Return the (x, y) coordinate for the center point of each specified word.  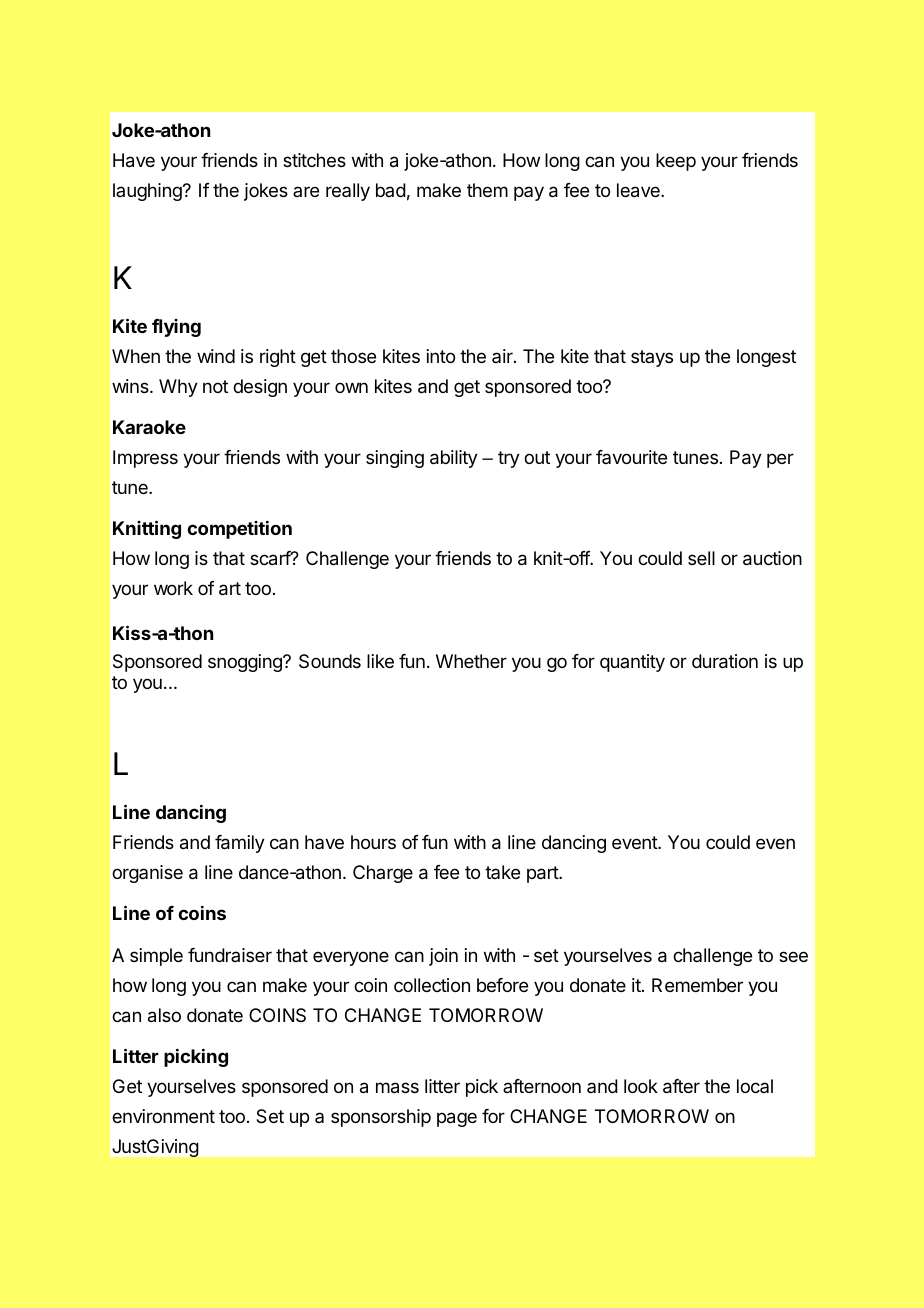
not (215, 386)
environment (163, 1116)
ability (454, 459)
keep (676, 162)
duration (725, 661)
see (793, 956)
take (502, 872)
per (780, 460)
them (487, 190)
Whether (471, 661)
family (240, 844)
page (457, 1119)
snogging (246, 663)
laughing (148, 192)
